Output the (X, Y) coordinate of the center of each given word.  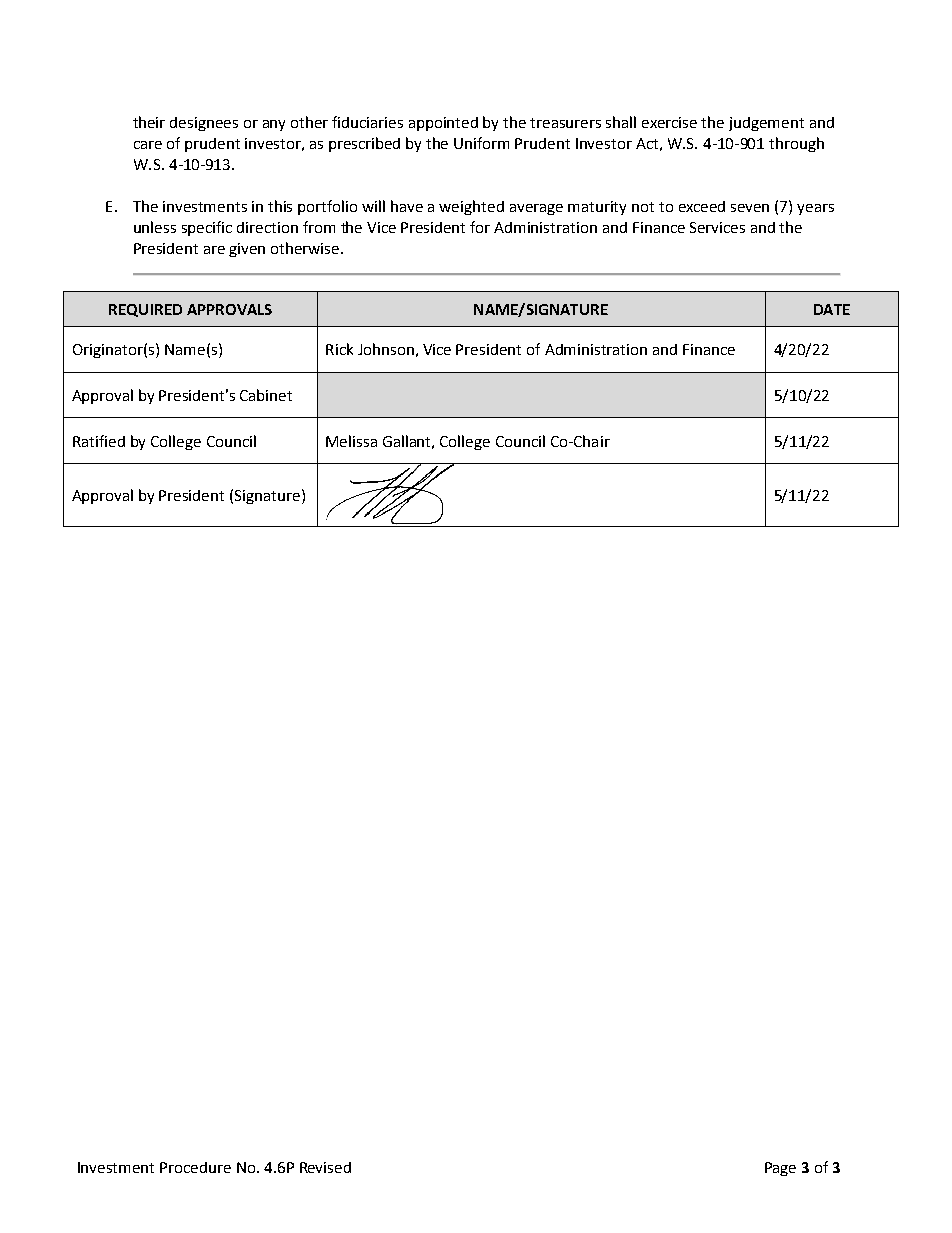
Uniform (481, 143)
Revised (325, 1167)
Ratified (99, 441)
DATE (832, 309)
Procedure (195, 1167)
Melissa (351, 441)
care (148, 145)
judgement (766, 124)
